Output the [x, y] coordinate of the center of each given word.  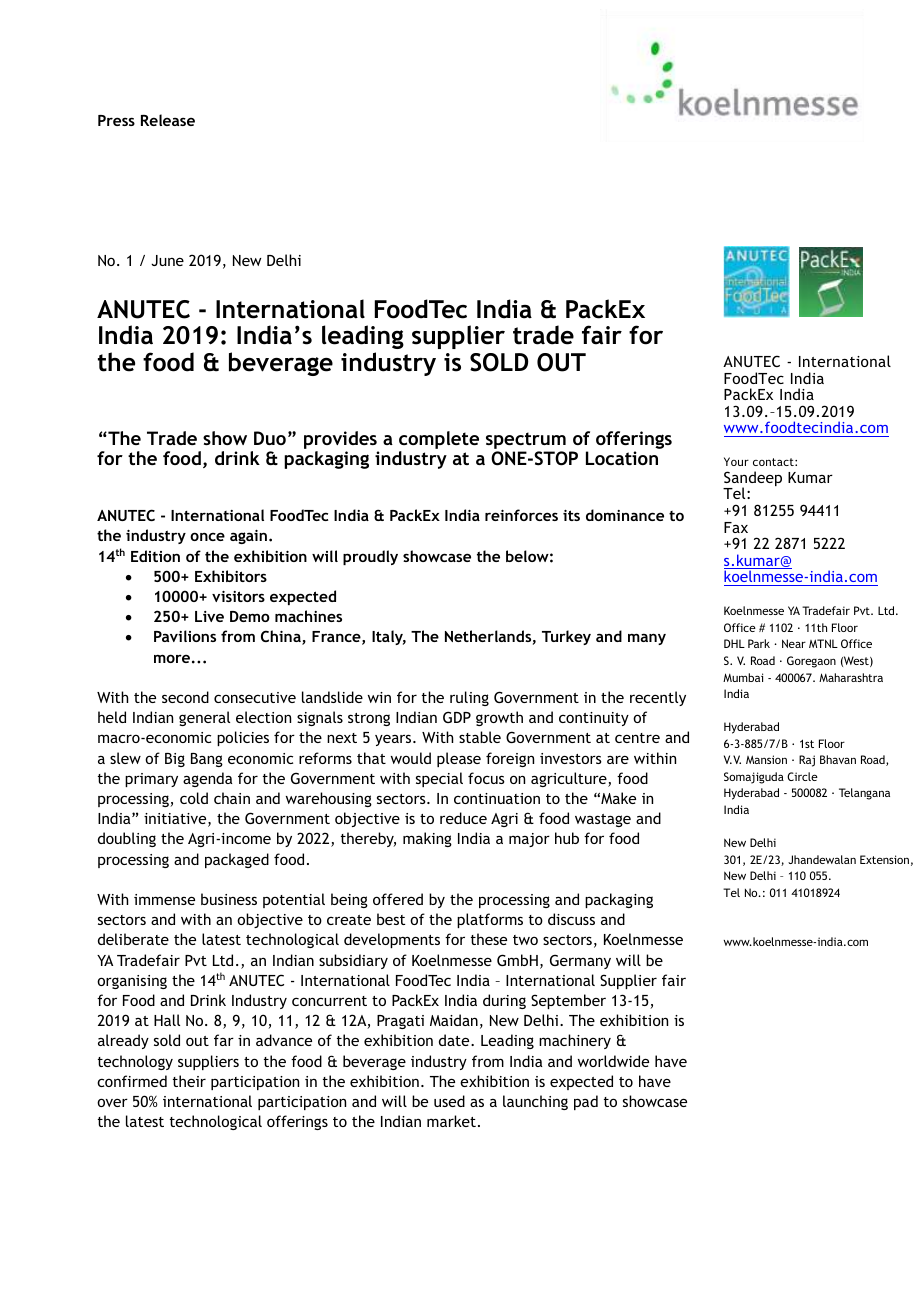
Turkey [566, 637]
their [189, 1081]
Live [209, 616]
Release [168, 120]
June [167, 260]
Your [736, 461]
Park [759, 643]
